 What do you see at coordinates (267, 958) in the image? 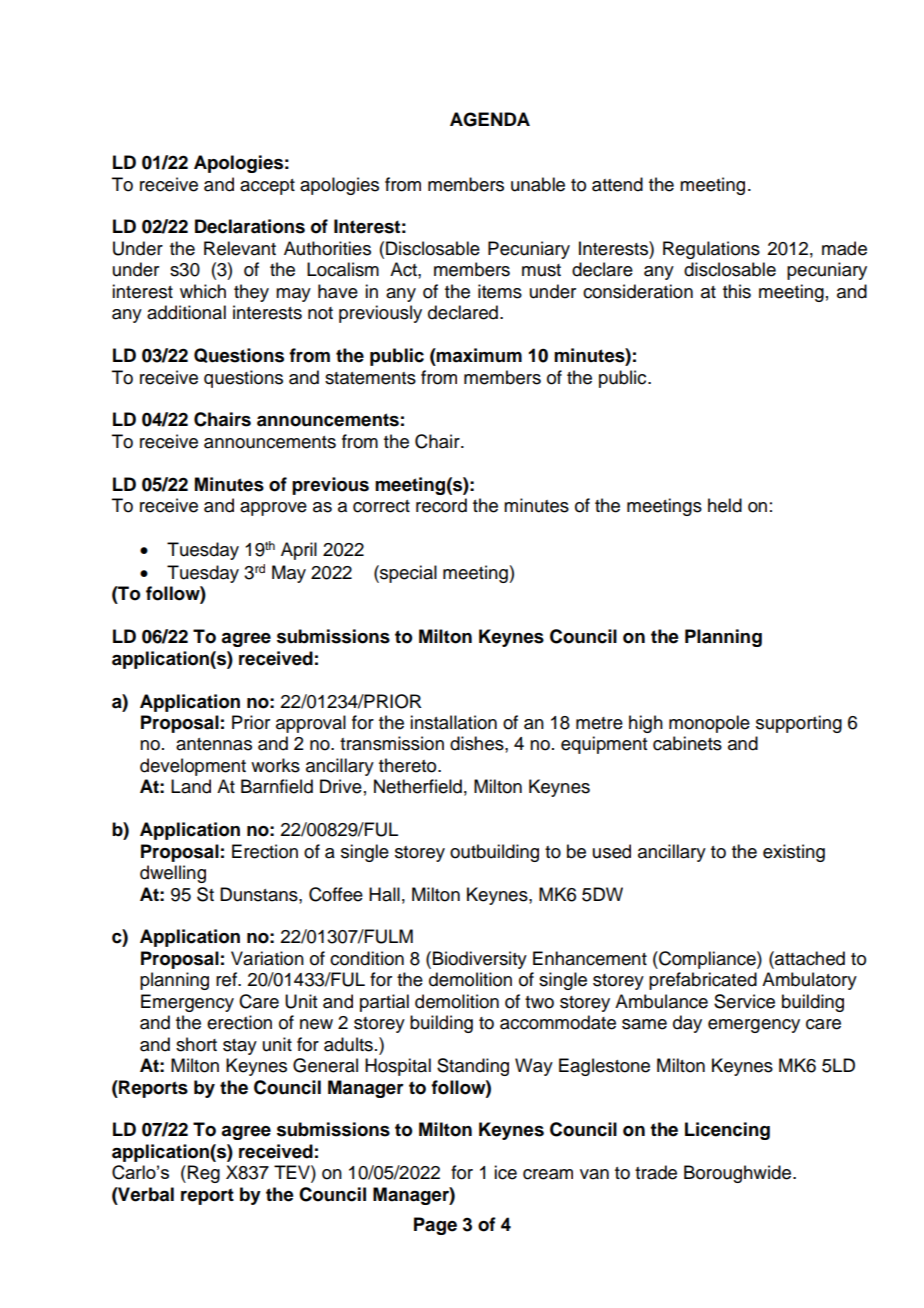
I see `Variation` at bounding box center [267, 958].
